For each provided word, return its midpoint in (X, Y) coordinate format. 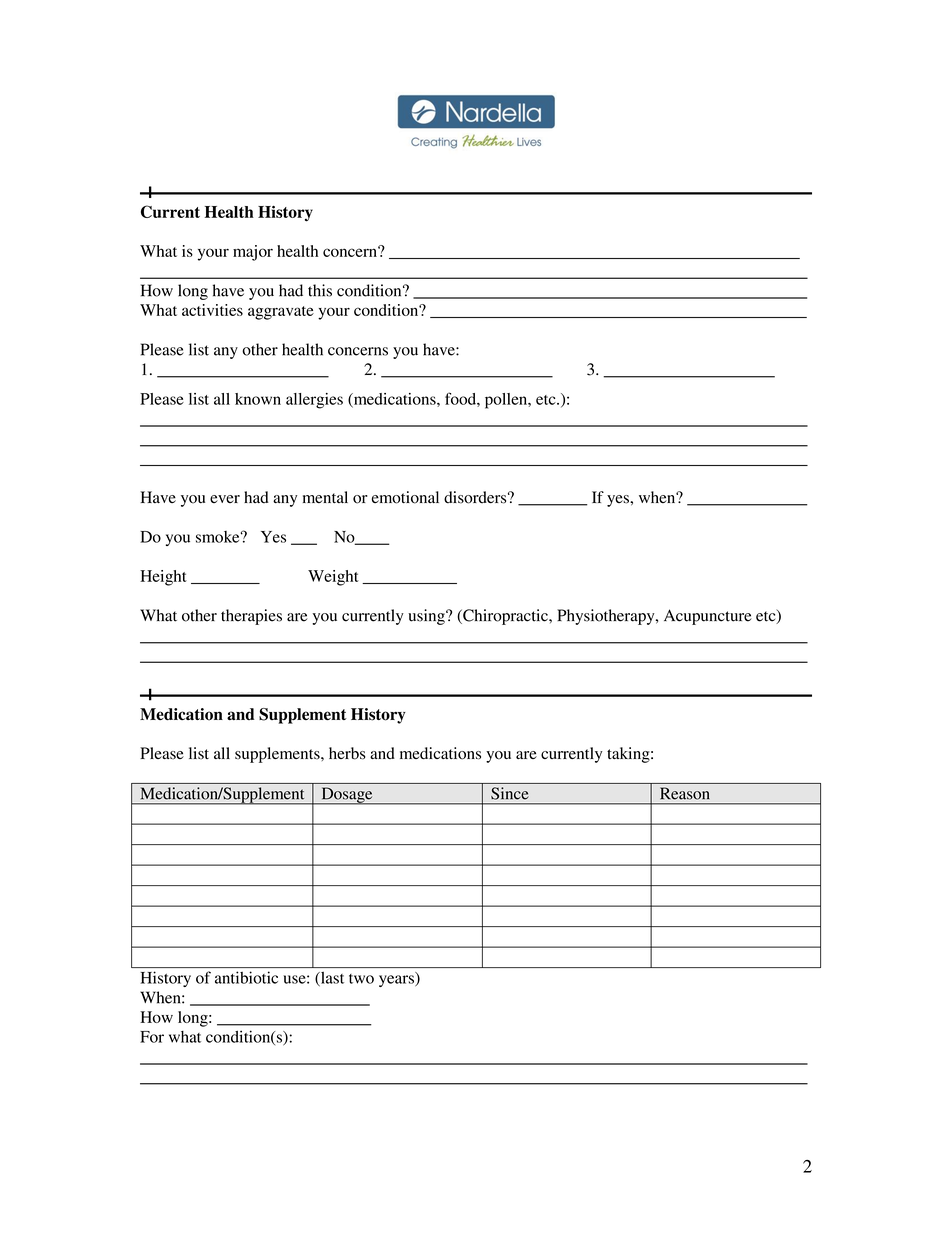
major (253, 253)
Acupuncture (708, 617)
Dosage (347, 796)
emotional (405, 497)
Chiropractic (505, 617)
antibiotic (246, 977)
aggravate (281, 313)
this (320, 290)
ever (225, 499)
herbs (347, 753)
